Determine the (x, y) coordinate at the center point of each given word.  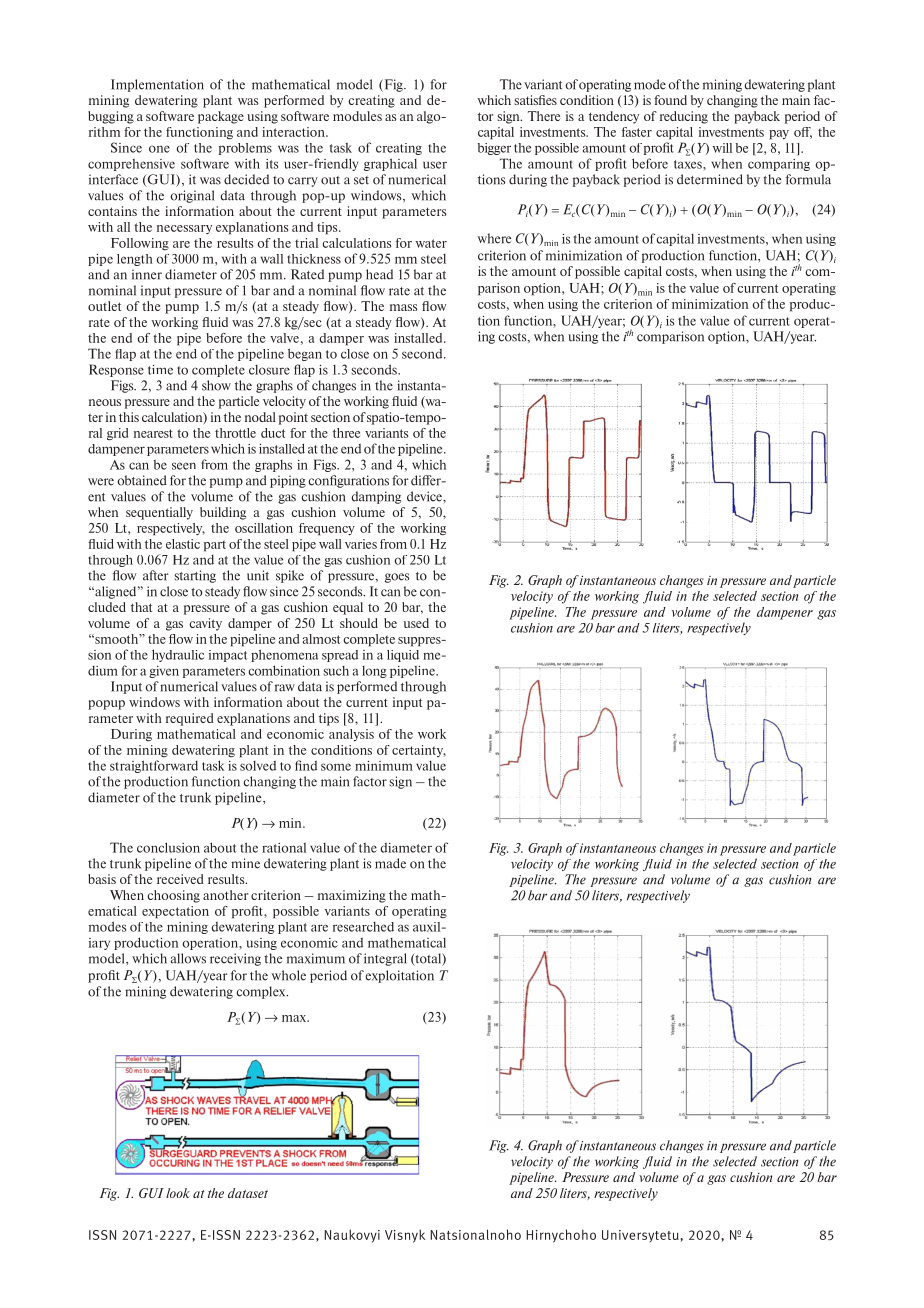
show (216, 385)
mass (404, 307)
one (159, 149)
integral (385, 959)
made (390, 863)
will (722, 148)
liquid (403, 656)
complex (262, 992)
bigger (494, 149)
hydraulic (178, 655)
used (416, 623)
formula (808, 179)
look (178, 1193)
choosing (173, 896)
